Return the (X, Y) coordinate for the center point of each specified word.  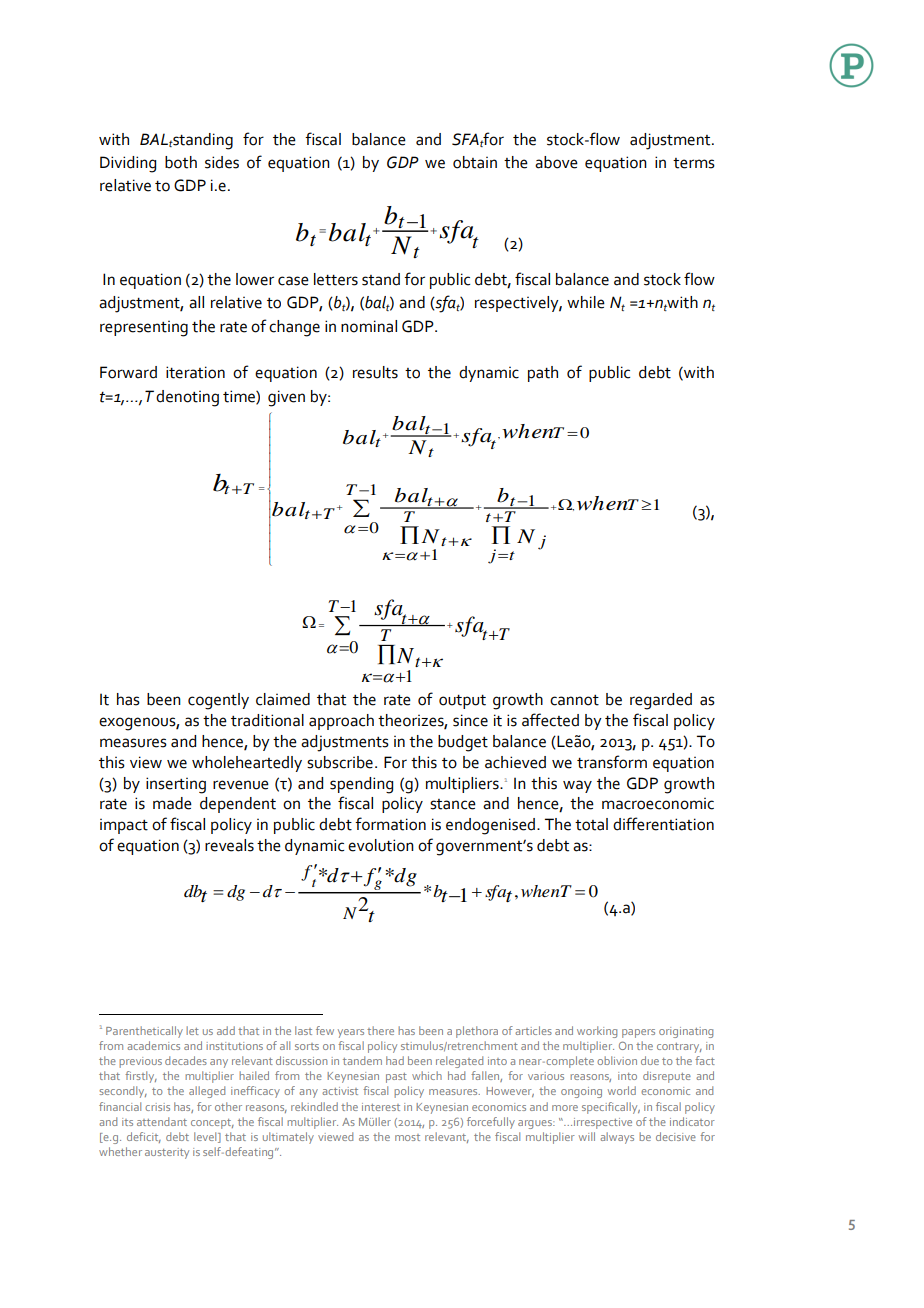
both (181, 162)
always (617, 1138)
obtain (475, 162)
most (407, 1137)
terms (694, 163)
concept (212, 1124)
